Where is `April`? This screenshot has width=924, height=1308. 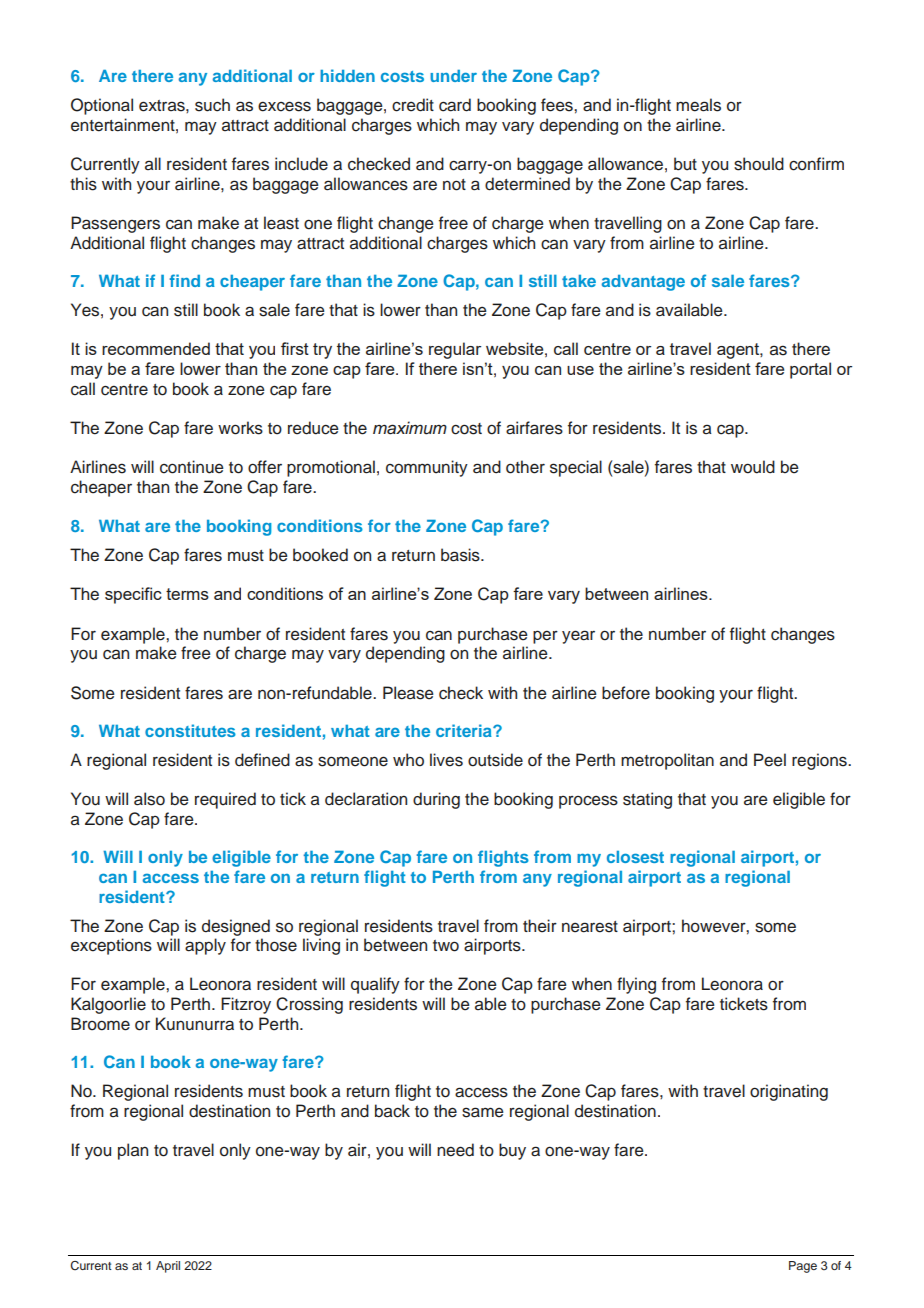 April is located at coordinates (168, 1267).
